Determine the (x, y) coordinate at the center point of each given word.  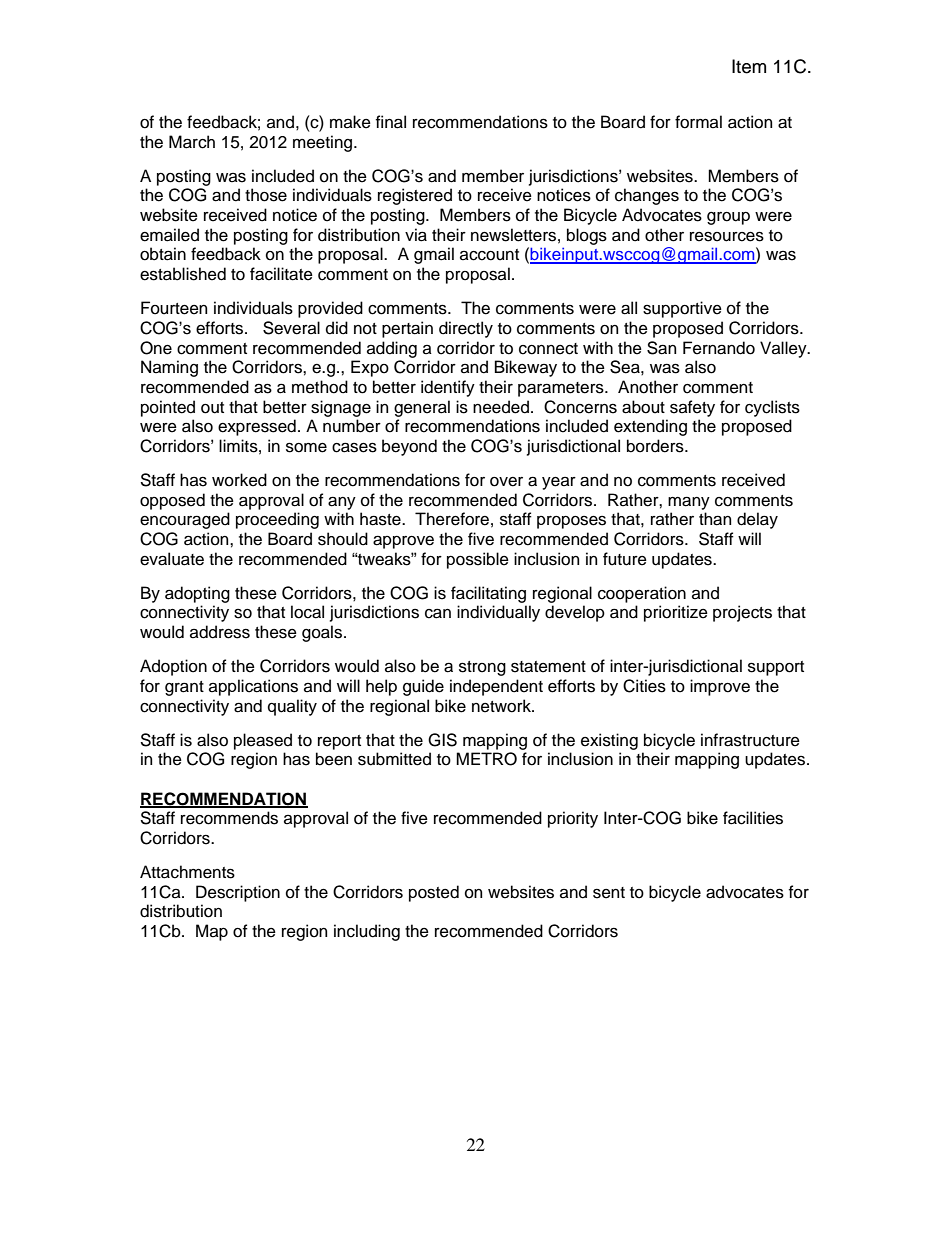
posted (434, 893)
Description (238, 893)
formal (698, 122)
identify (448, 388)
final (391, 122)
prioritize (676, 613)
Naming (169, 368)
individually (498, 613)
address (220, 632)
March (192, 142)
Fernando (719, 348)
